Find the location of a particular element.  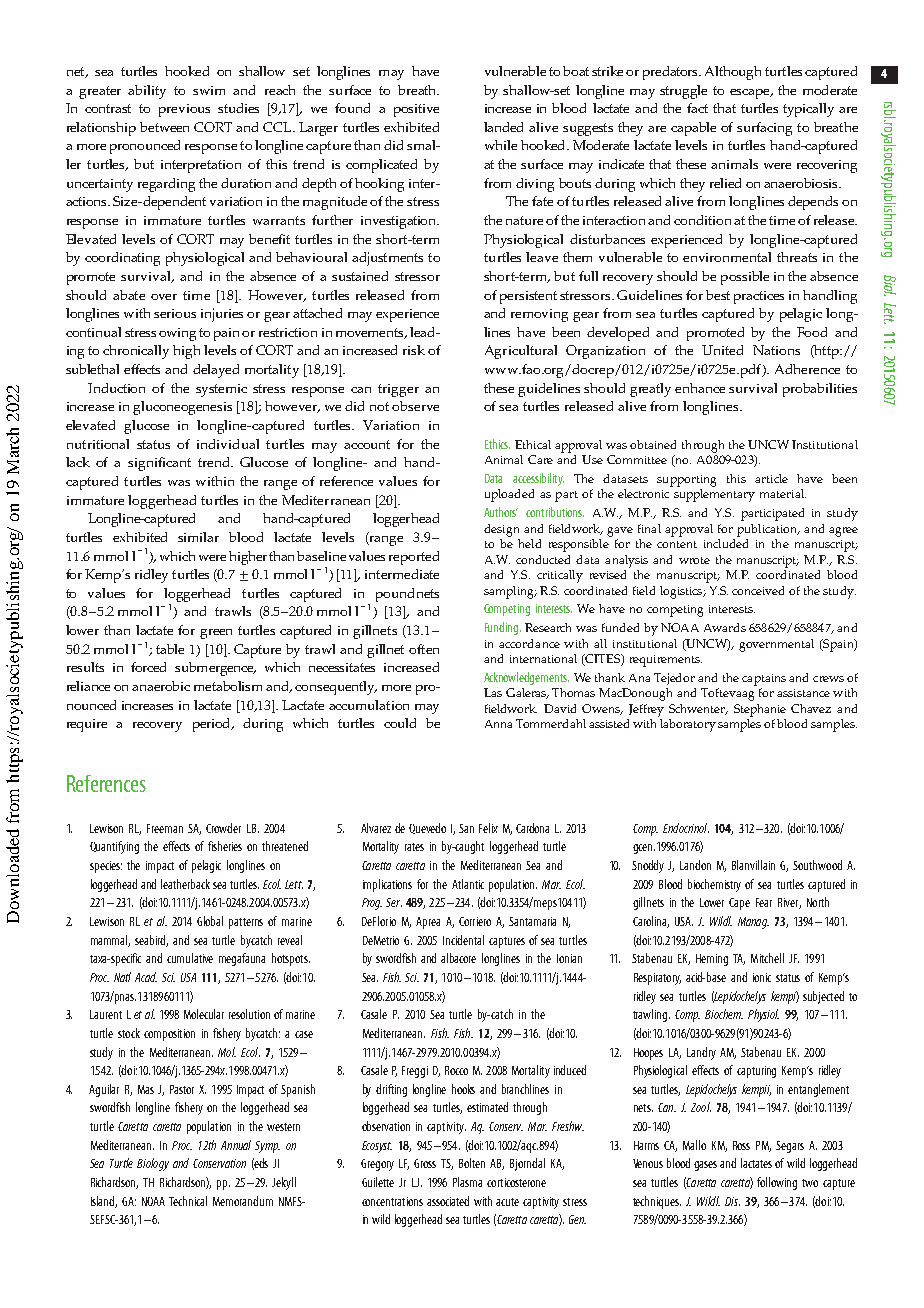

table is located at coordinates (170, 649).
